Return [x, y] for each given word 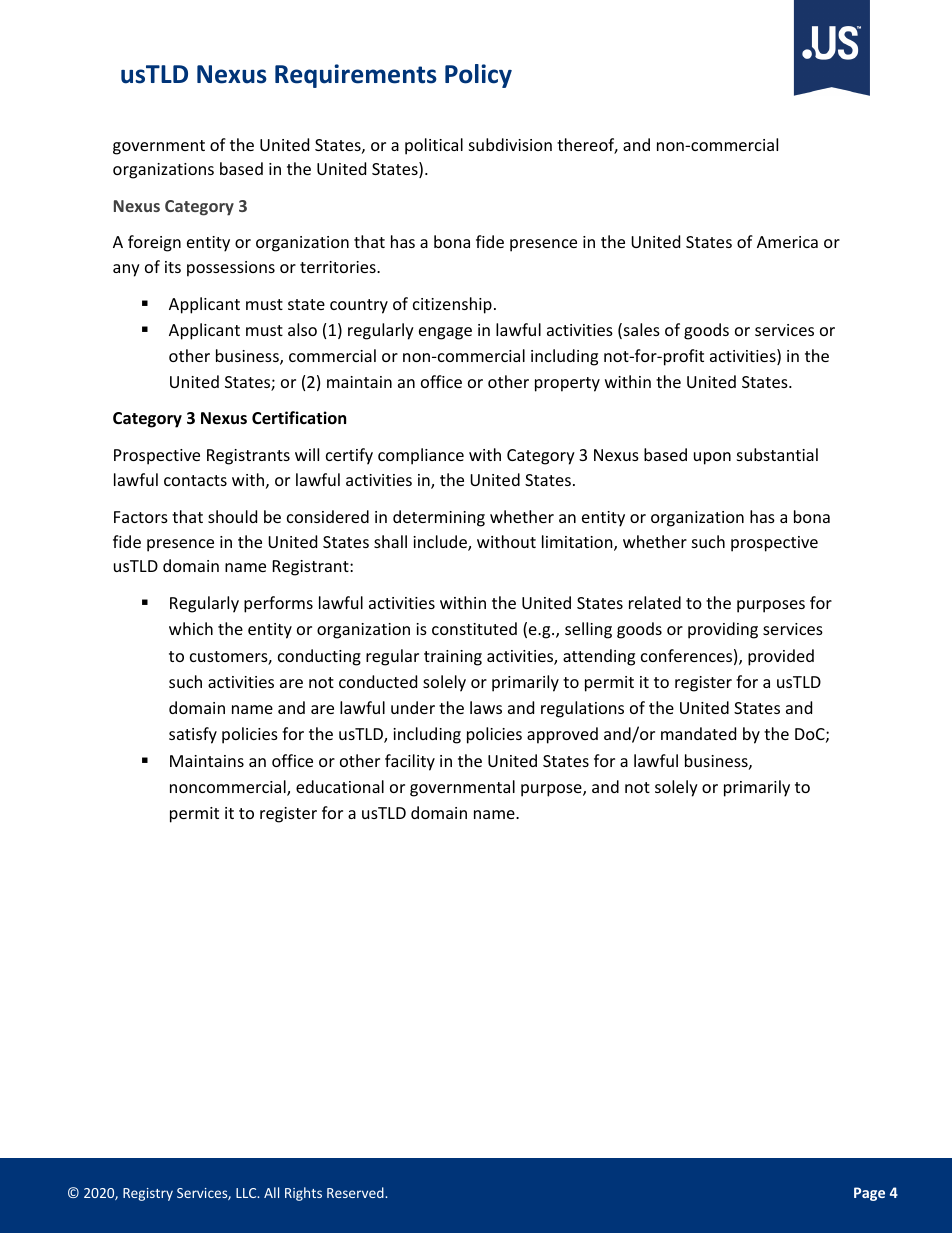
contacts [195, 480]
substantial [777, 454]
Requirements [356, 76]
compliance [421, 456]
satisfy [193, 735]
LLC [247, 1193]
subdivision [510, 144]
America [787, 242]
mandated [698, 733]
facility [410, 762]
